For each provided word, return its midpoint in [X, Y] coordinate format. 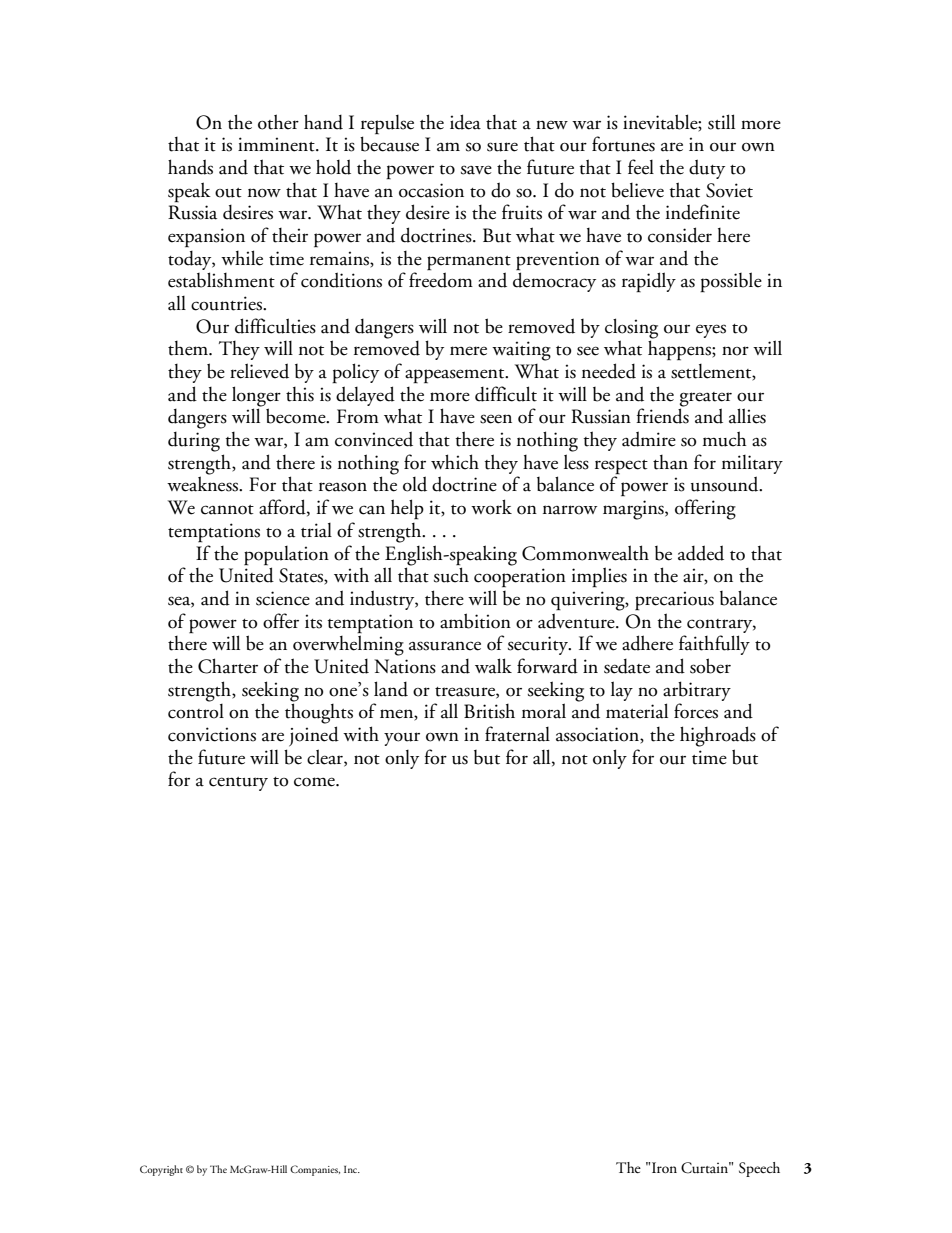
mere [468, 351]
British [489, 711]
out [228, 193]
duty [707, 169]
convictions [212, 734]
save [476, 170]
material [637, 711]
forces [696, 711]
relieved [259, 371]
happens [680, 350]
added [701, 553]
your [402, 739]
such [451, 574]
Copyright [161, 1170]
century [238, 784]
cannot [227, 510]
